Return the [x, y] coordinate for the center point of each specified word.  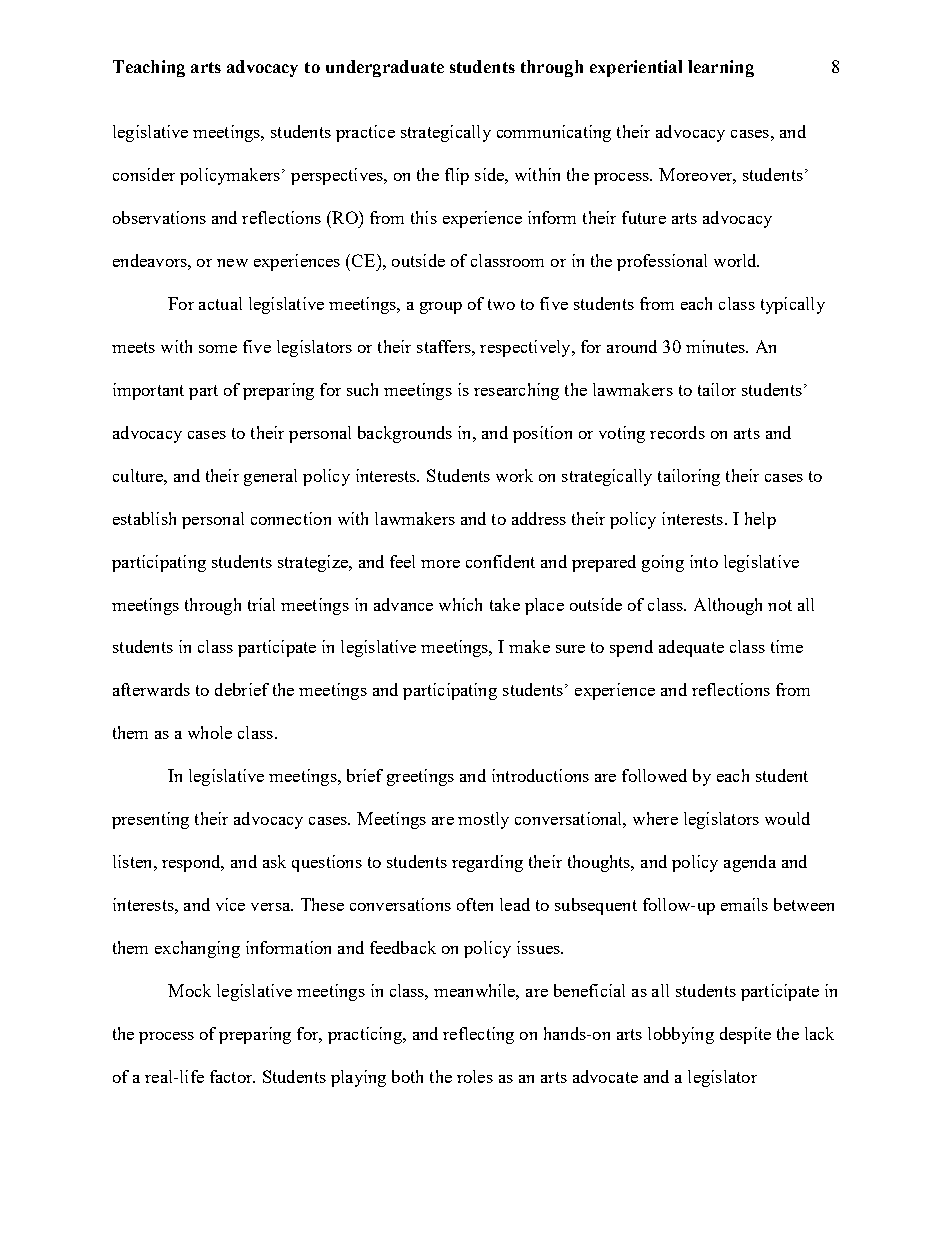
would [787, 818]
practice [365, 133]
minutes [716, 346]
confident [500, 561]
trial [261, 604]
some [218, 349]
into [704, 561]
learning [721, 68]
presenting [150, 820]
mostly [483, 820]
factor [232, 1076]
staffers [445, 346]
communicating [554, 133]
